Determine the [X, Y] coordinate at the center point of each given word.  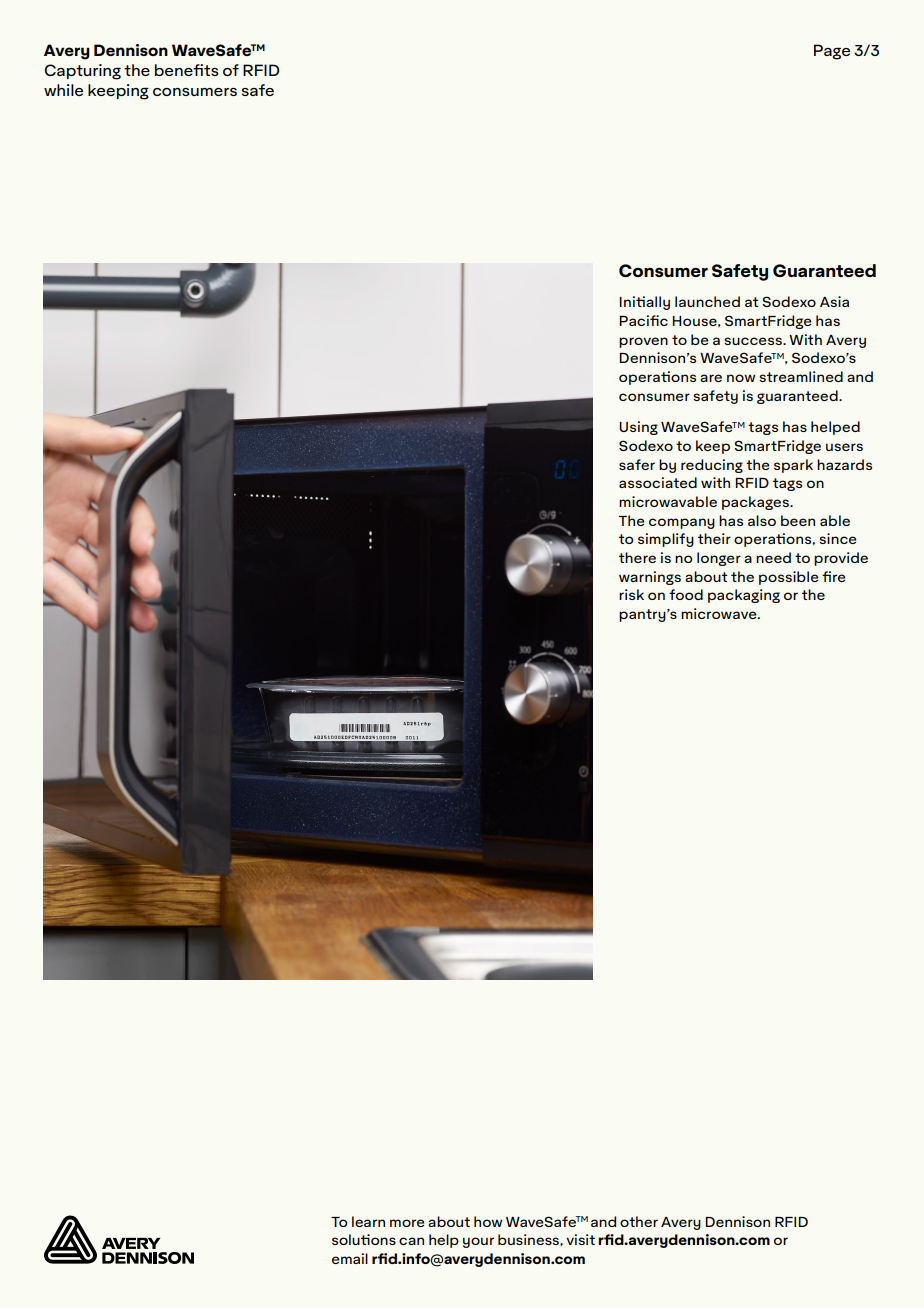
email [350, 1258]
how [488, 1221]
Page [832, 52]
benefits [187, 70]
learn [368, 1221]
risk [631, 594]
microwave [720, 613]
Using [638, 428]
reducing [712, 466]
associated [658, 482]
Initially [644, 303]
